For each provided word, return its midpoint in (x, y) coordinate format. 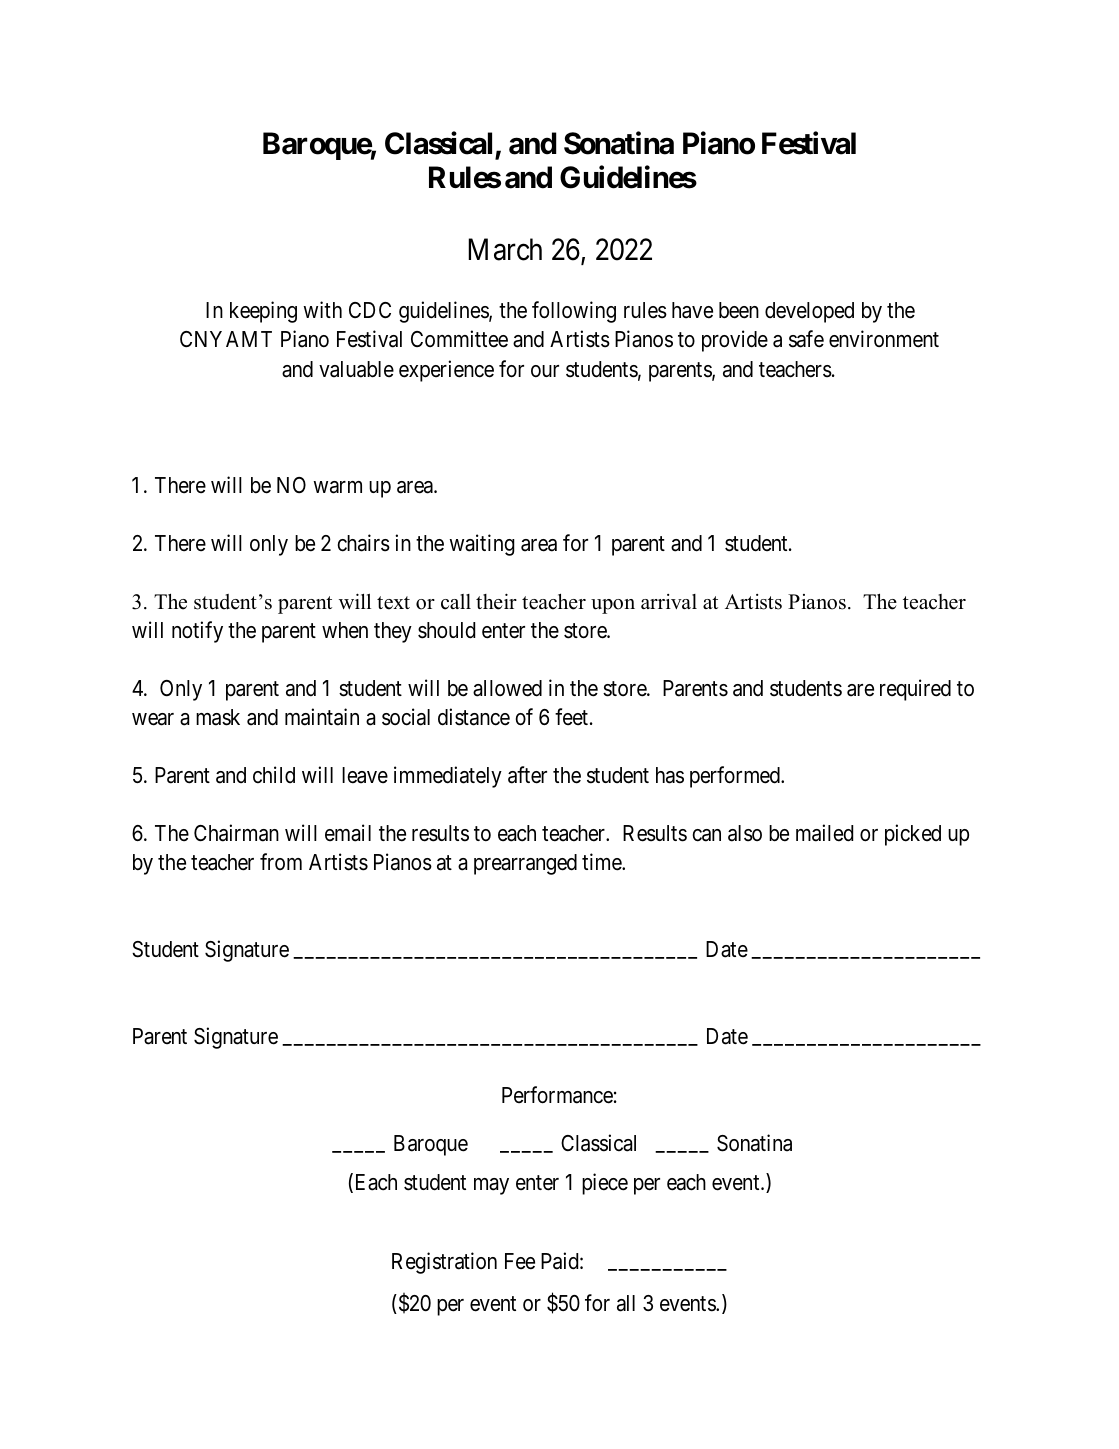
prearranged (525, 864)
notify (197, 632)
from (281, 862)
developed (809, 312)
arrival (669, 601)
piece (605, 1184)
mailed (824, 833)
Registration (444, 1263)
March (505, 249)
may (491, 1186)
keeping (263, 312)
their (496, 601)
